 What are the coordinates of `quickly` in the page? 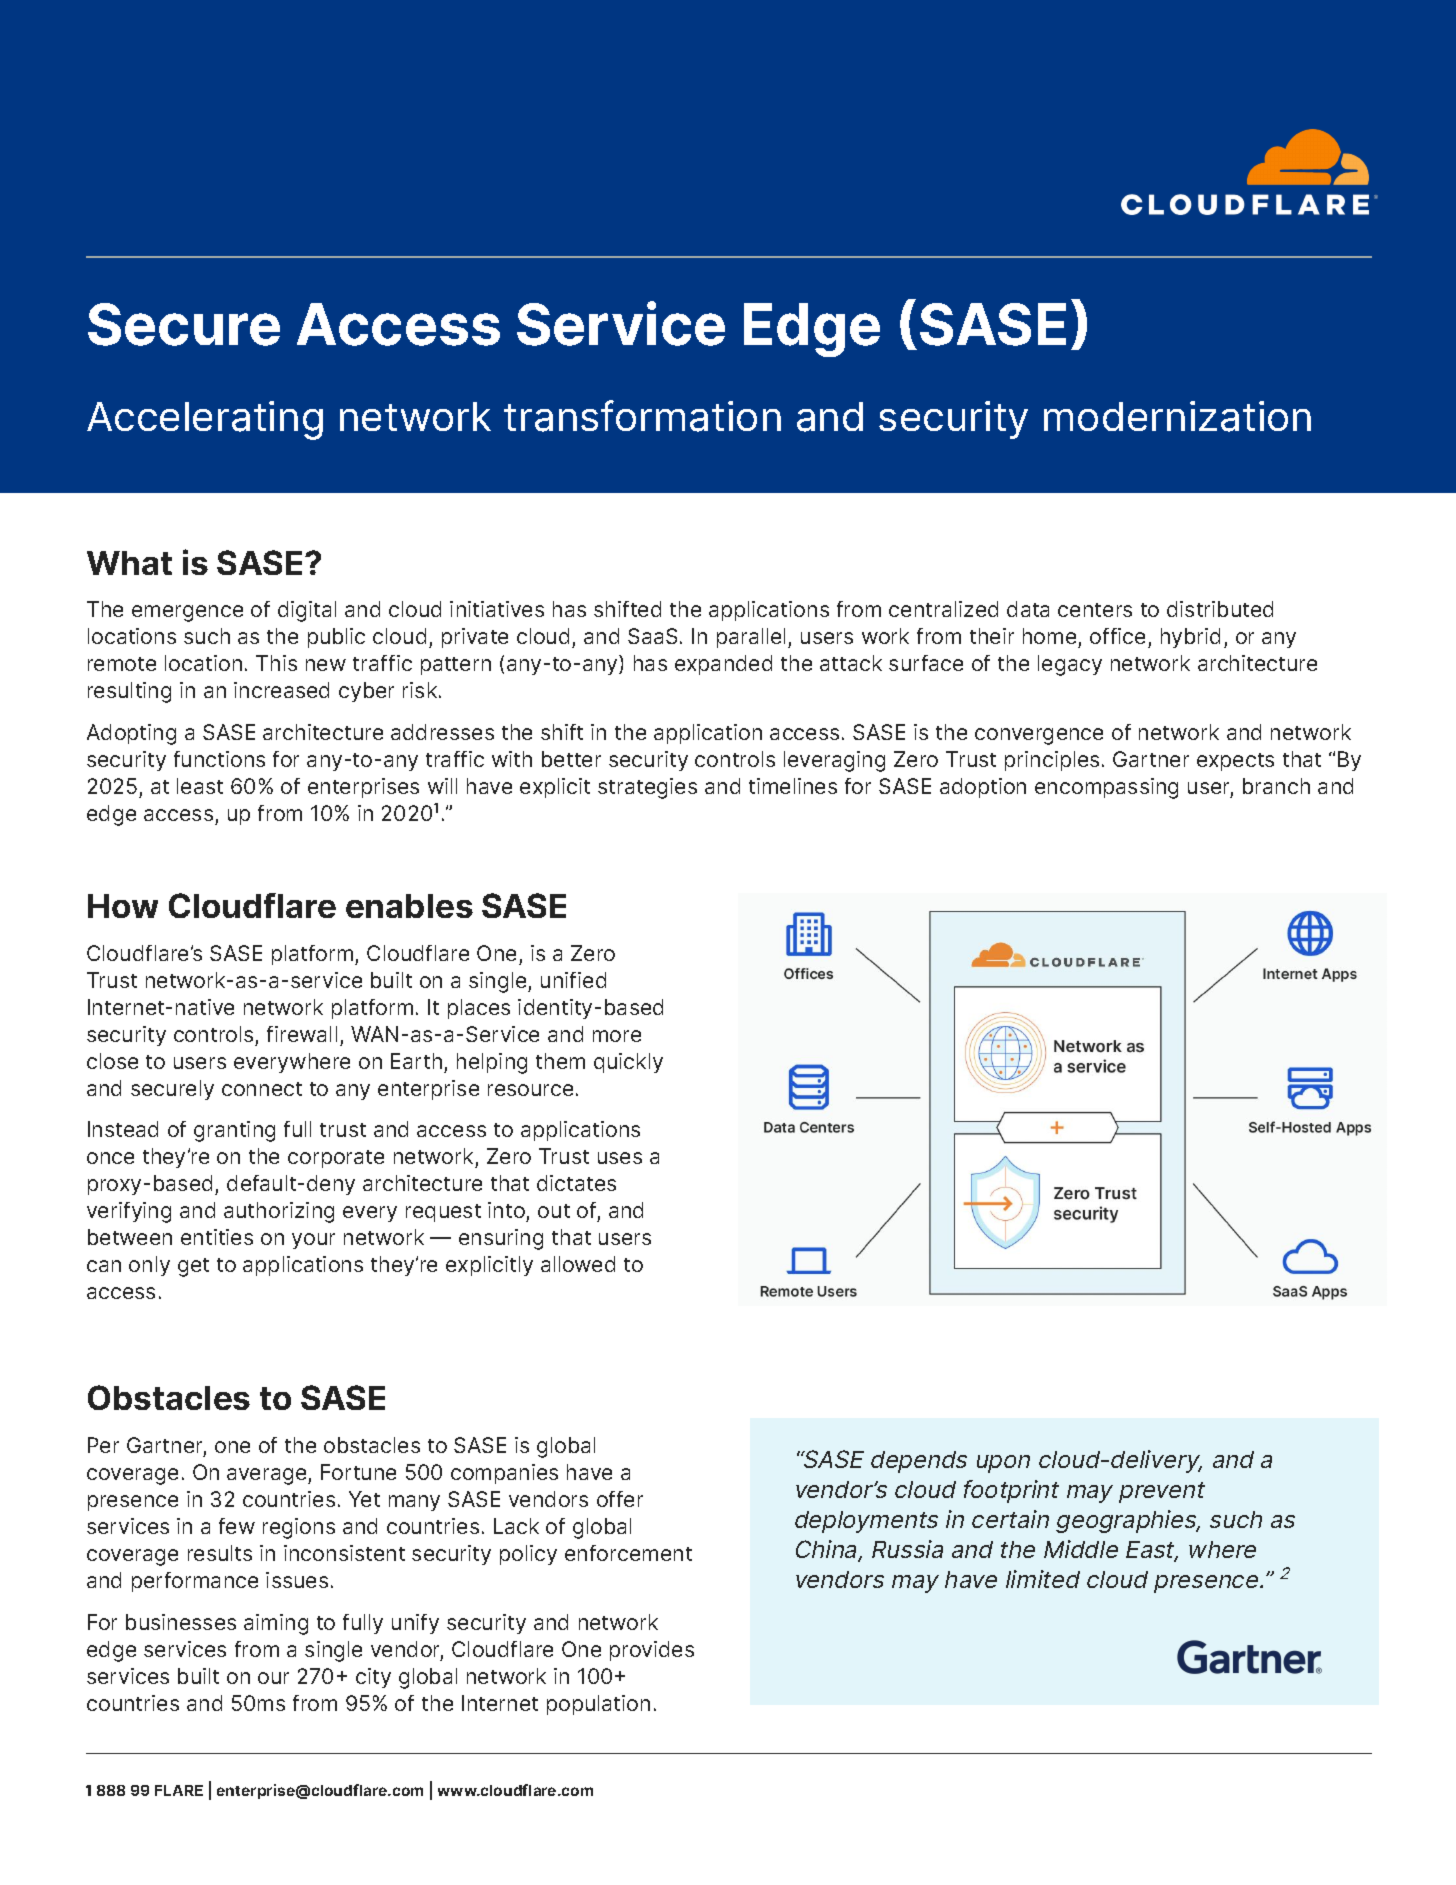 It's located at (628, 1063).
